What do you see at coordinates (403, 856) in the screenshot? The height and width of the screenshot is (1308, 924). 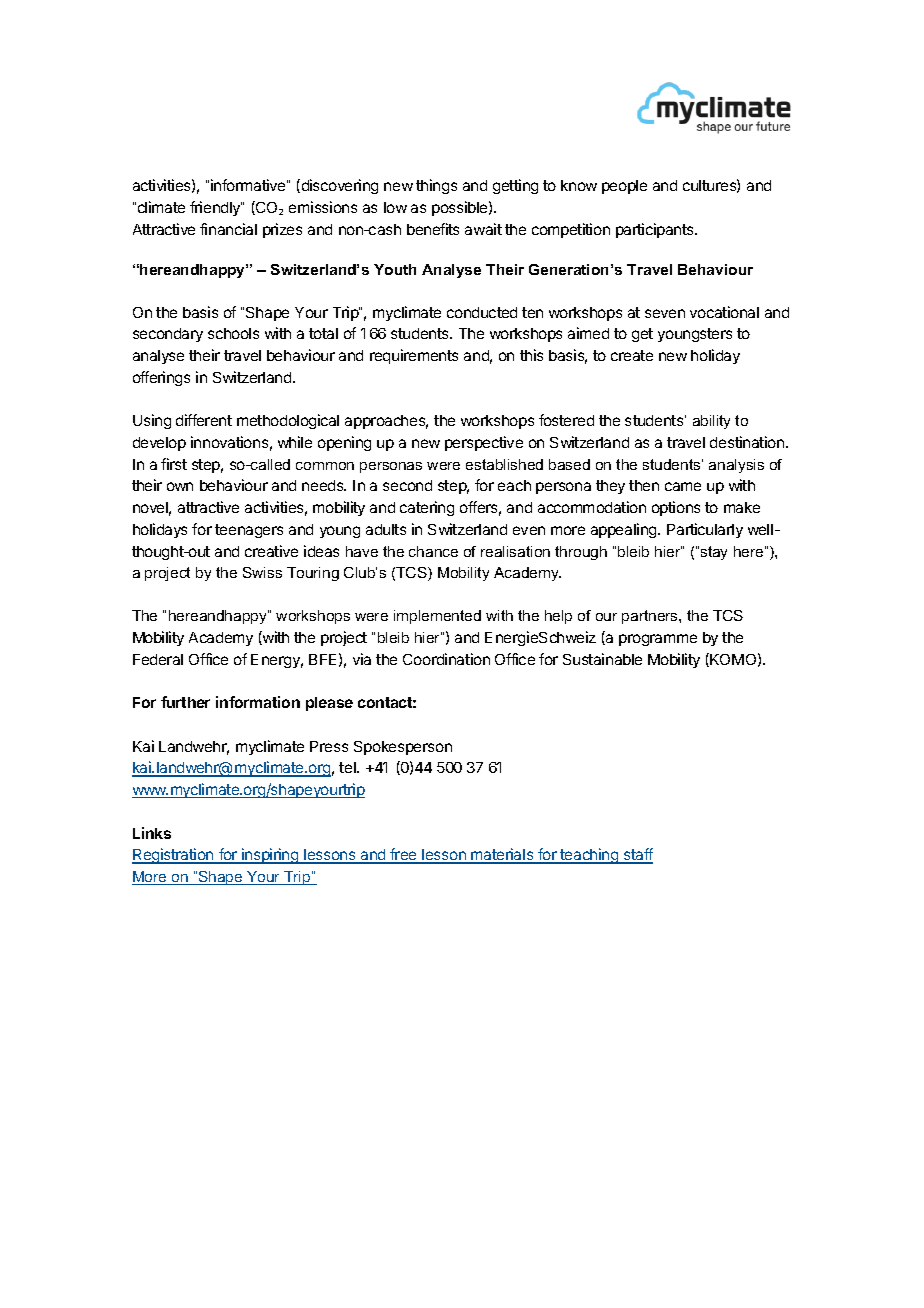 I see `free` at bounding box center [403, 856].
